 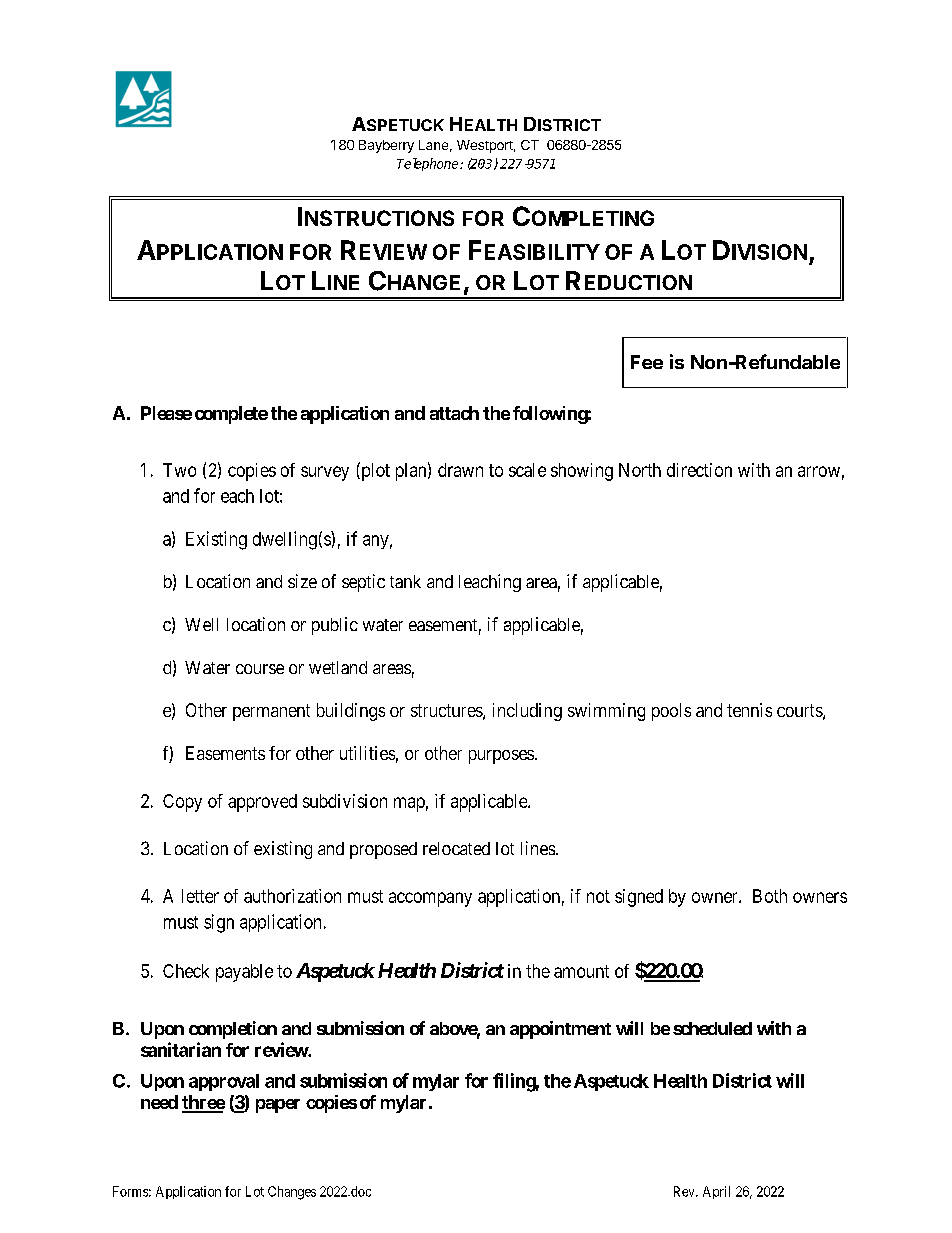 What do you see at coordinates (716, 1192) in the screenshot?
I see `April` at bounding box center [716, 1192].
